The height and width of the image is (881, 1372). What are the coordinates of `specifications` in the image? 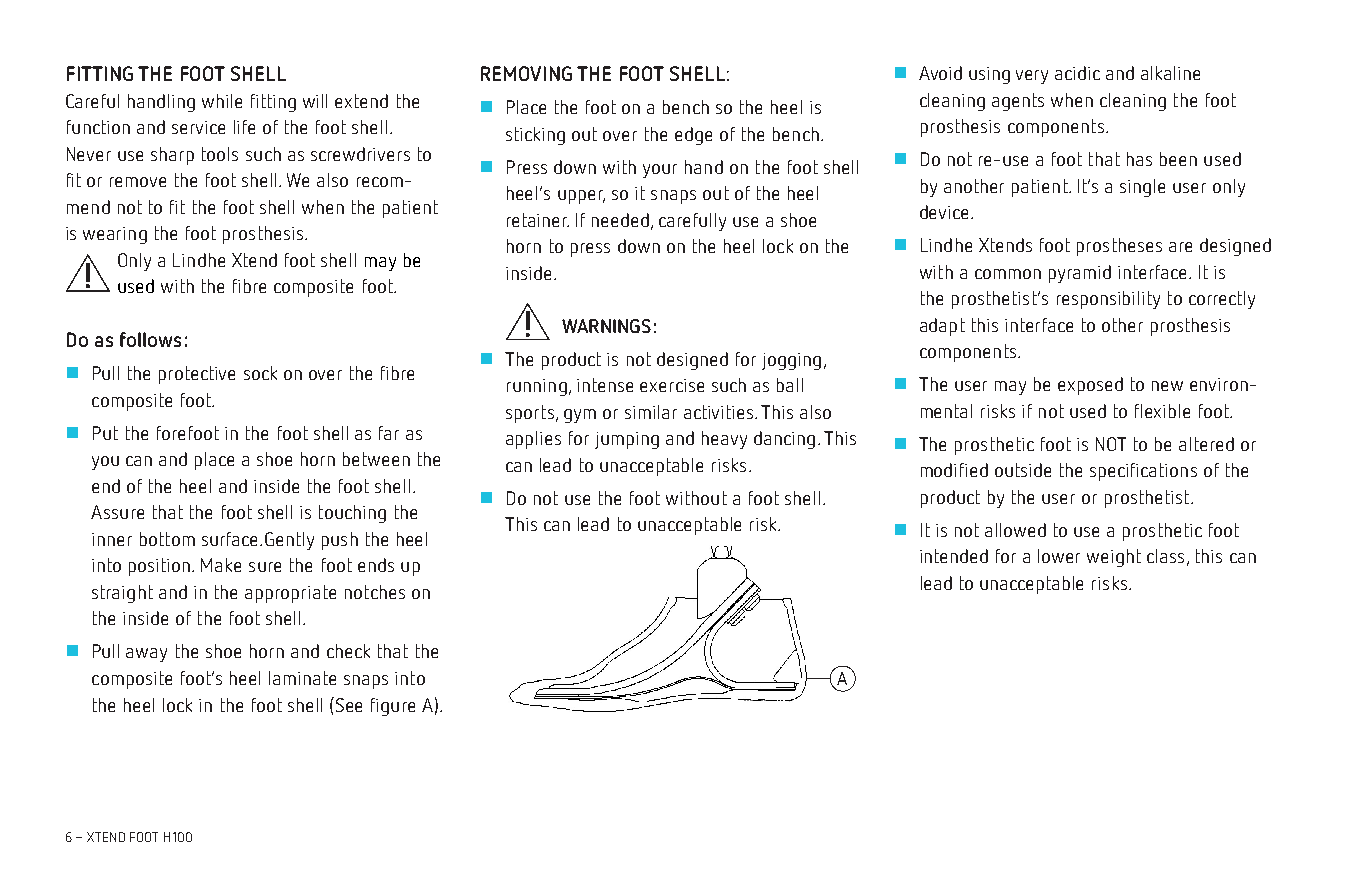 It's located at (1143, 472).
